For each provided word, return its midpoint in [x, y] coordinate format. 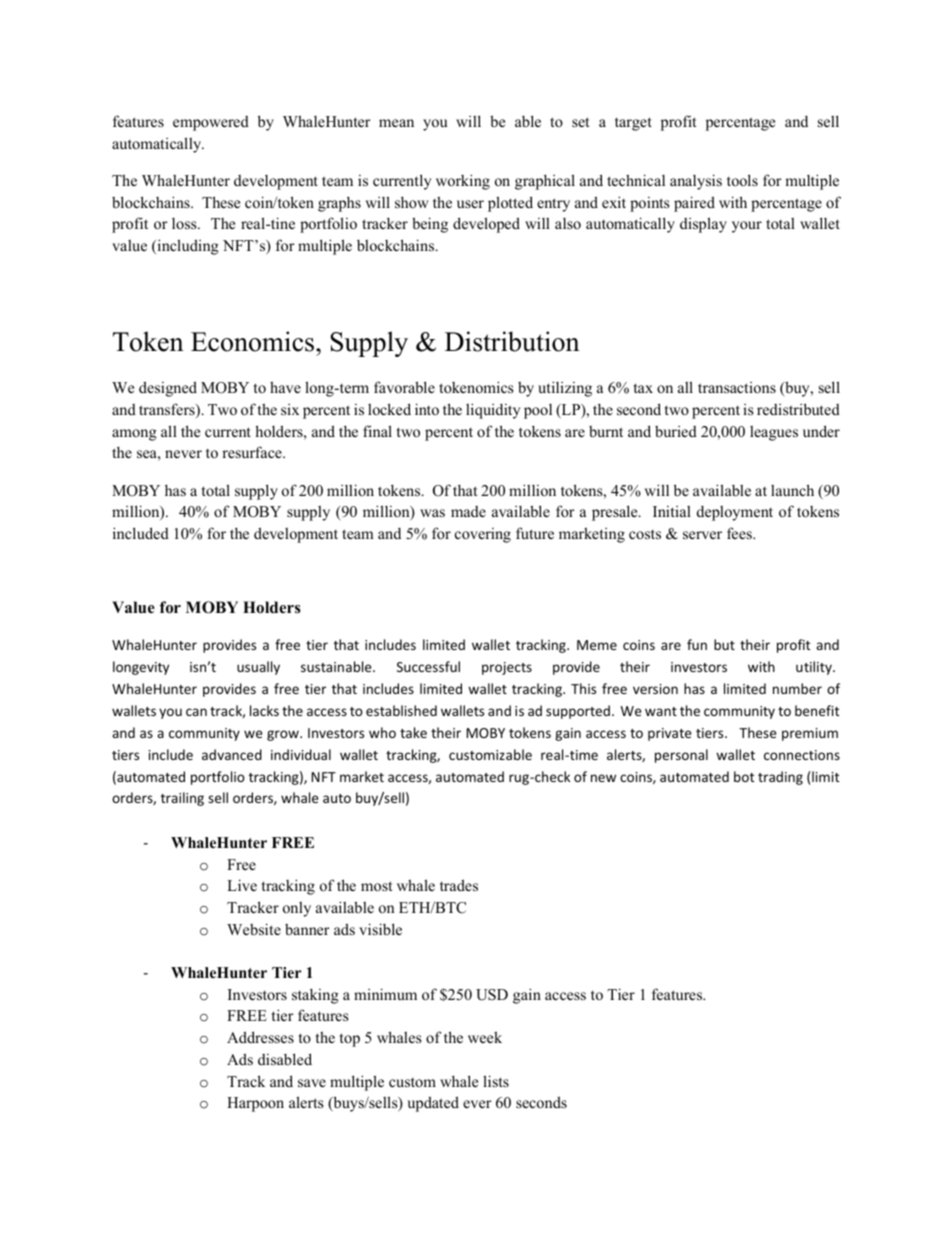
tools [742, 180]
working [463, 182]
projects [507, 668]
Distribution [512, 341]
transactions [737, 387]
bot [744, 776]
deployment [735, 513]
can [196, 712]
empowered [211, 123]
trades [459, 885]
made [468, 511]
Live [242, 885]
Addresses [260, 1037]
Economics [254, 341]
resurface [253, 452]
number [797, 688]
